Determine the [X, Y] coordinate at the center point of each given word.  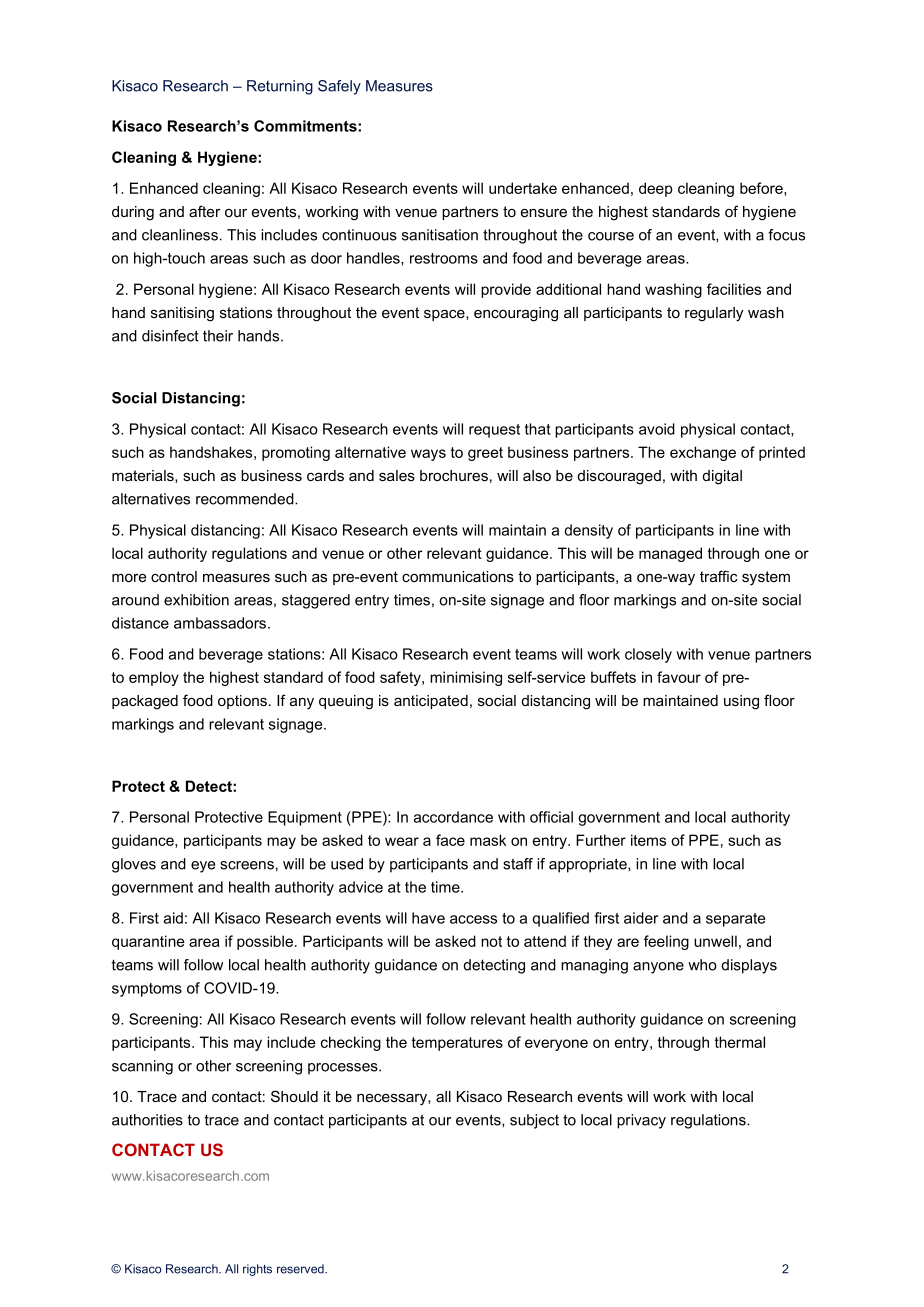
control [174, 576]
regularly [714, 314]
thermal [740, 1042]
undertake [523, 188]
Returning [280, 87]
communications [458, 576]
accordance [453, 817]
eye [203, 867]
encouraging [516, 314]
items [648, 840]
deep [656, 189]
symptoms [147, 990]
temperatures [457, 1044]
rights [257, 1270]
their [218, 336]
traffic [719, 576]
